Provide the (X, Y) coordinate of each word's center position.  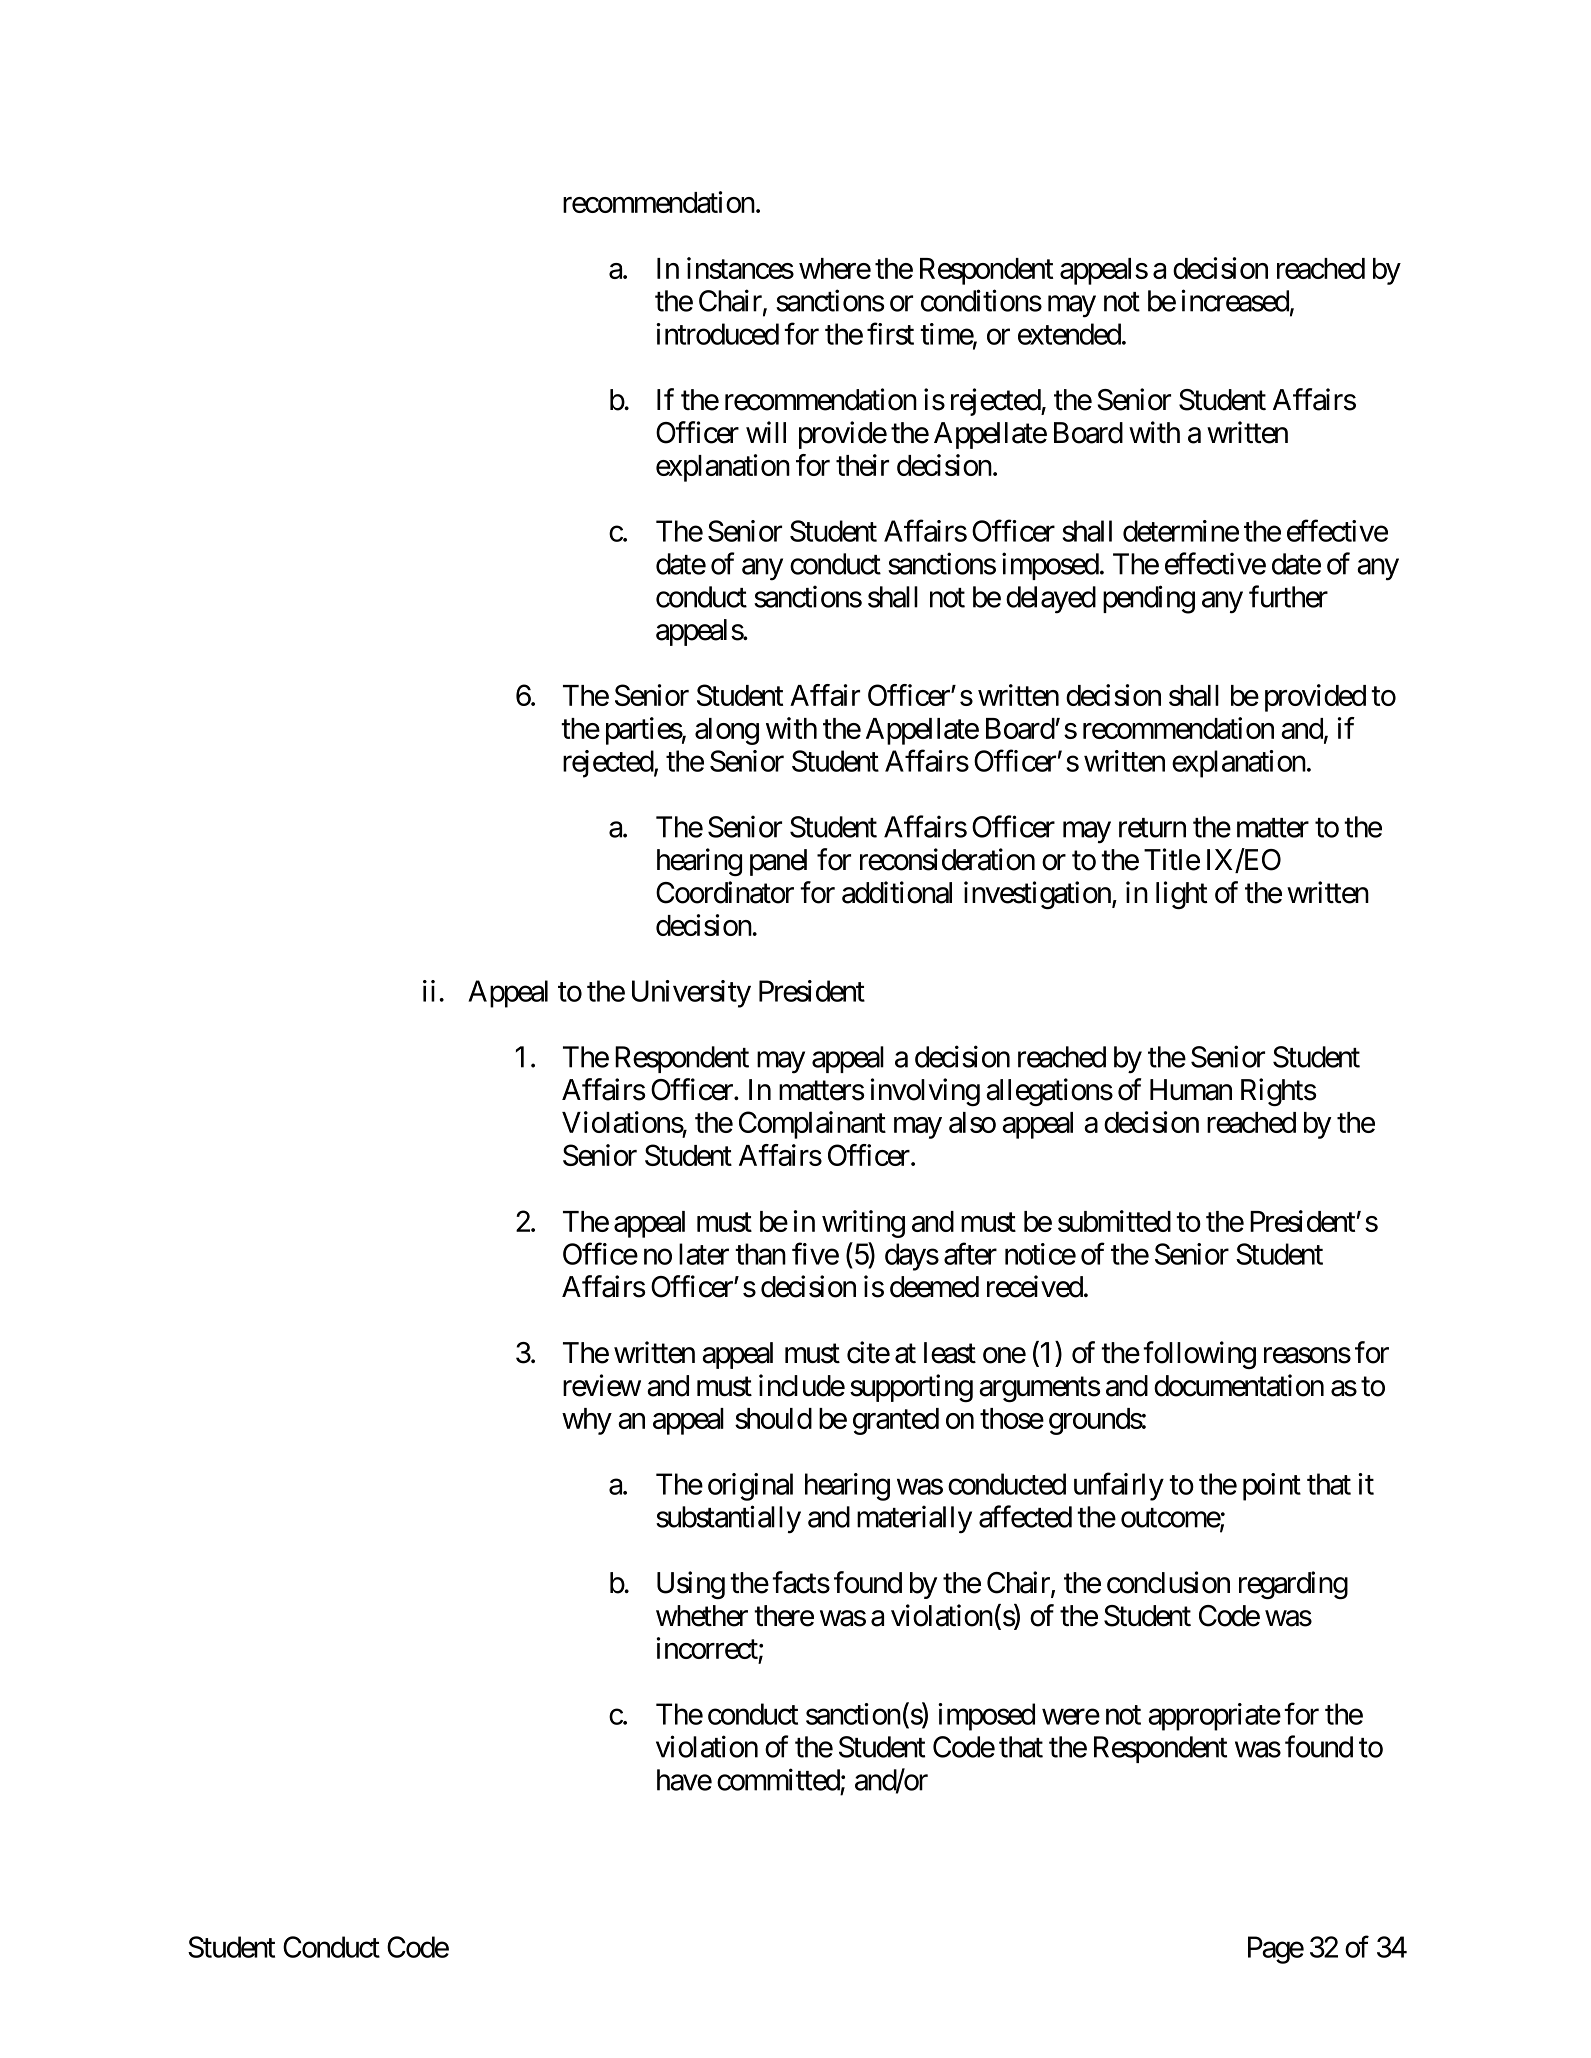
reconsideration (947, 859)
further (1288, 596)
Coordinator (725, 892)
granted (896, 1421)
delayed (1051, 600)
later (704, 1254)
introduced (717, 334)
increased (1235, 300)
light (1182, 895)
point (1272, 1487)
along (727, 731)
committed (778, 1779)
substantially (728, 1519)
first (890, 333)
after (970, 1253)
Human (1191, 1090)
